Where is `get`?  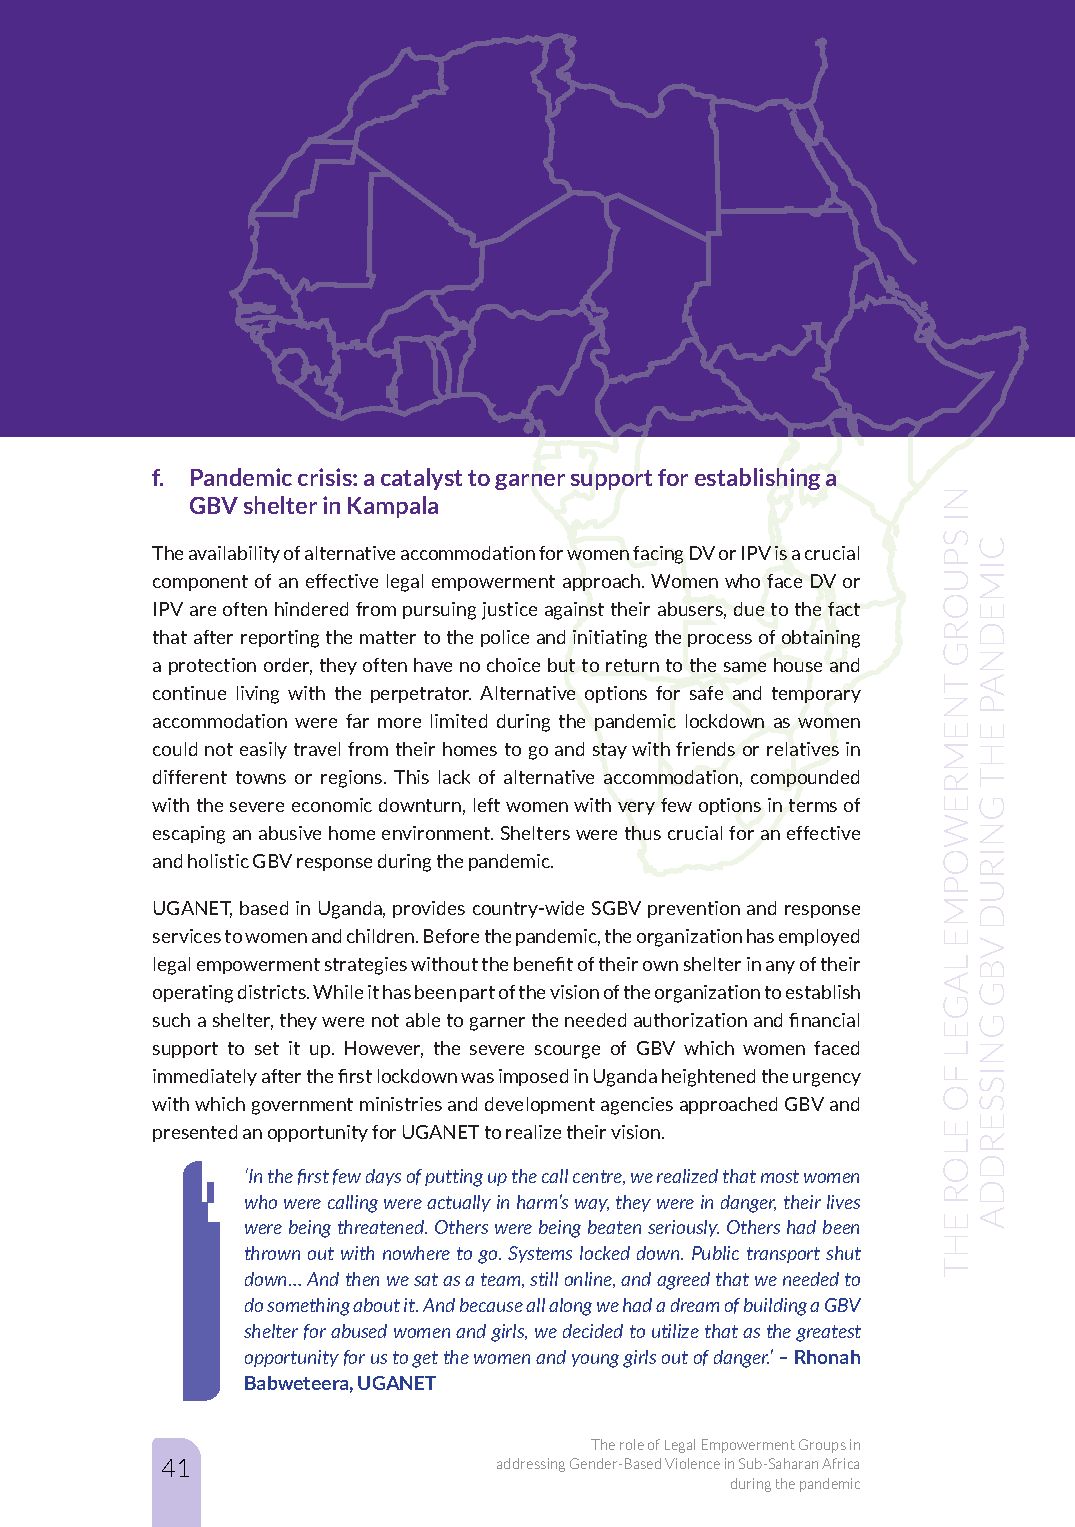 get is located at coordinates (425, 1359).
